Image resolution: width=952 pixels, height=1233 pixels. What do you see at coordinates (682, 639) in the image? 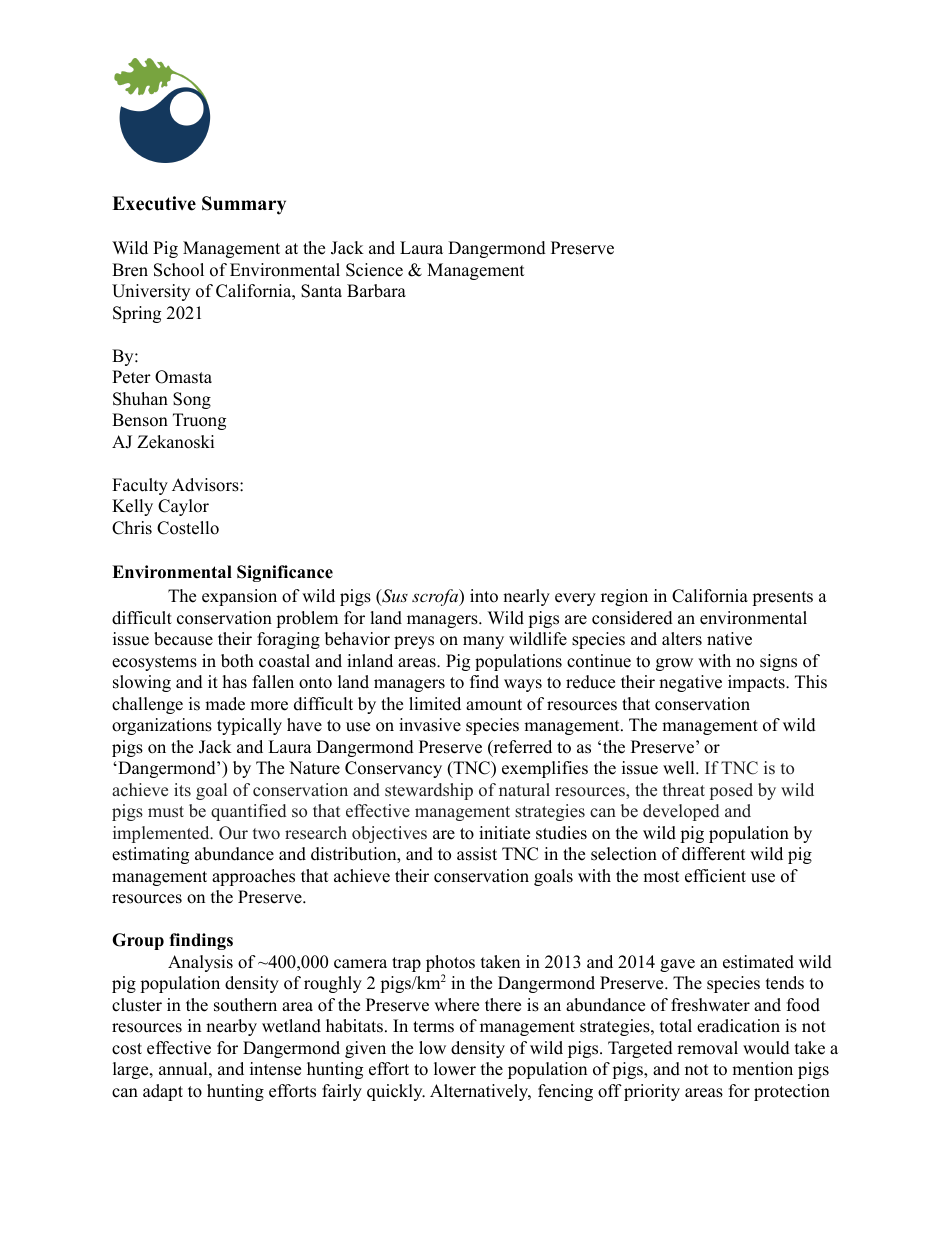
I see `alters` at bounding box center [682, 639].
